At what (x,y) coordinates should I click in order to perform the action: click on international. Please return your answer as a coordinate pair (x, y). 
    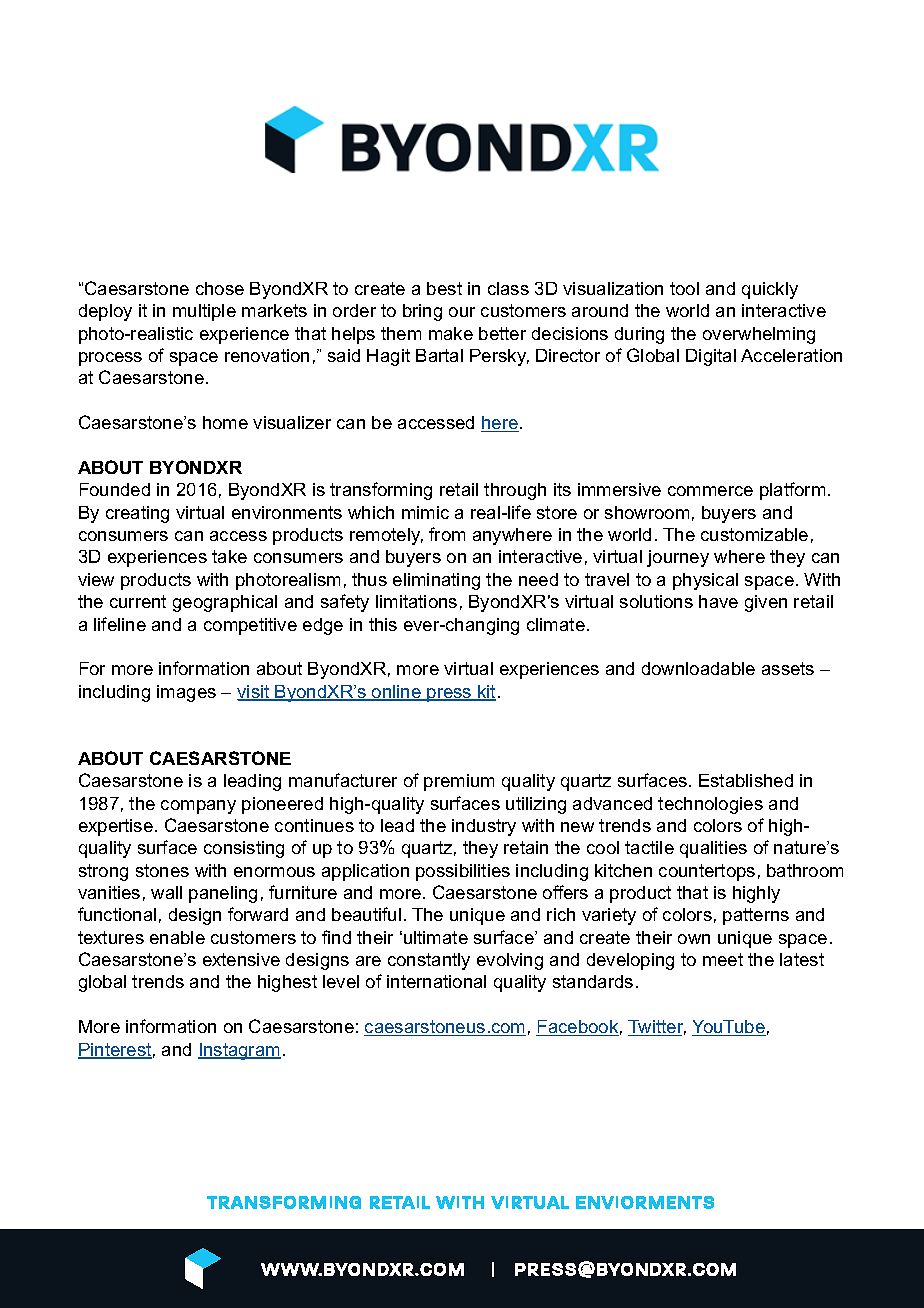
    Looking at the image, I should click on (436, 981).
